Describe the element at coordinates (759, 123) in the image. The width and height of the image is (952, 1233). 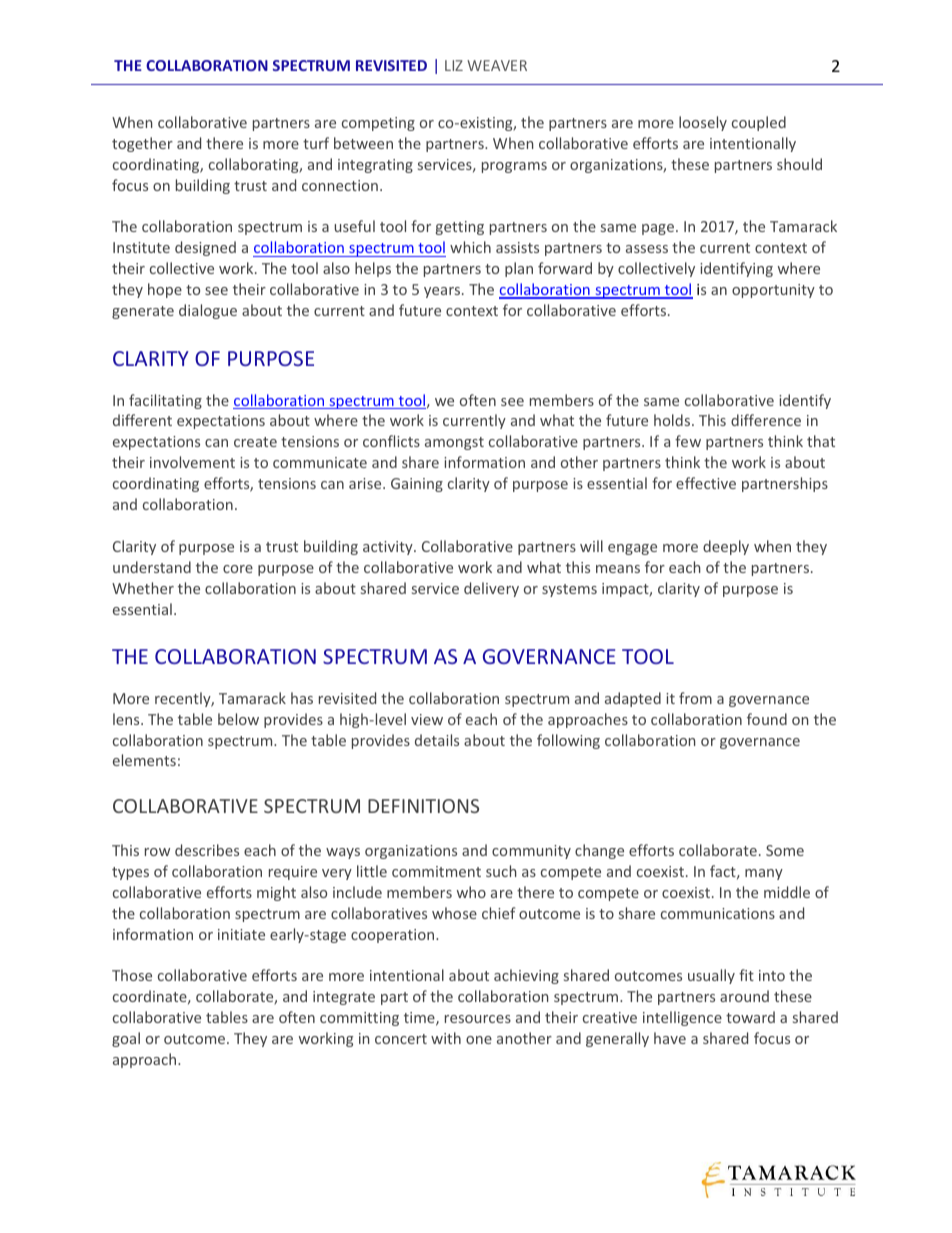
I see `coupled` at that location.
